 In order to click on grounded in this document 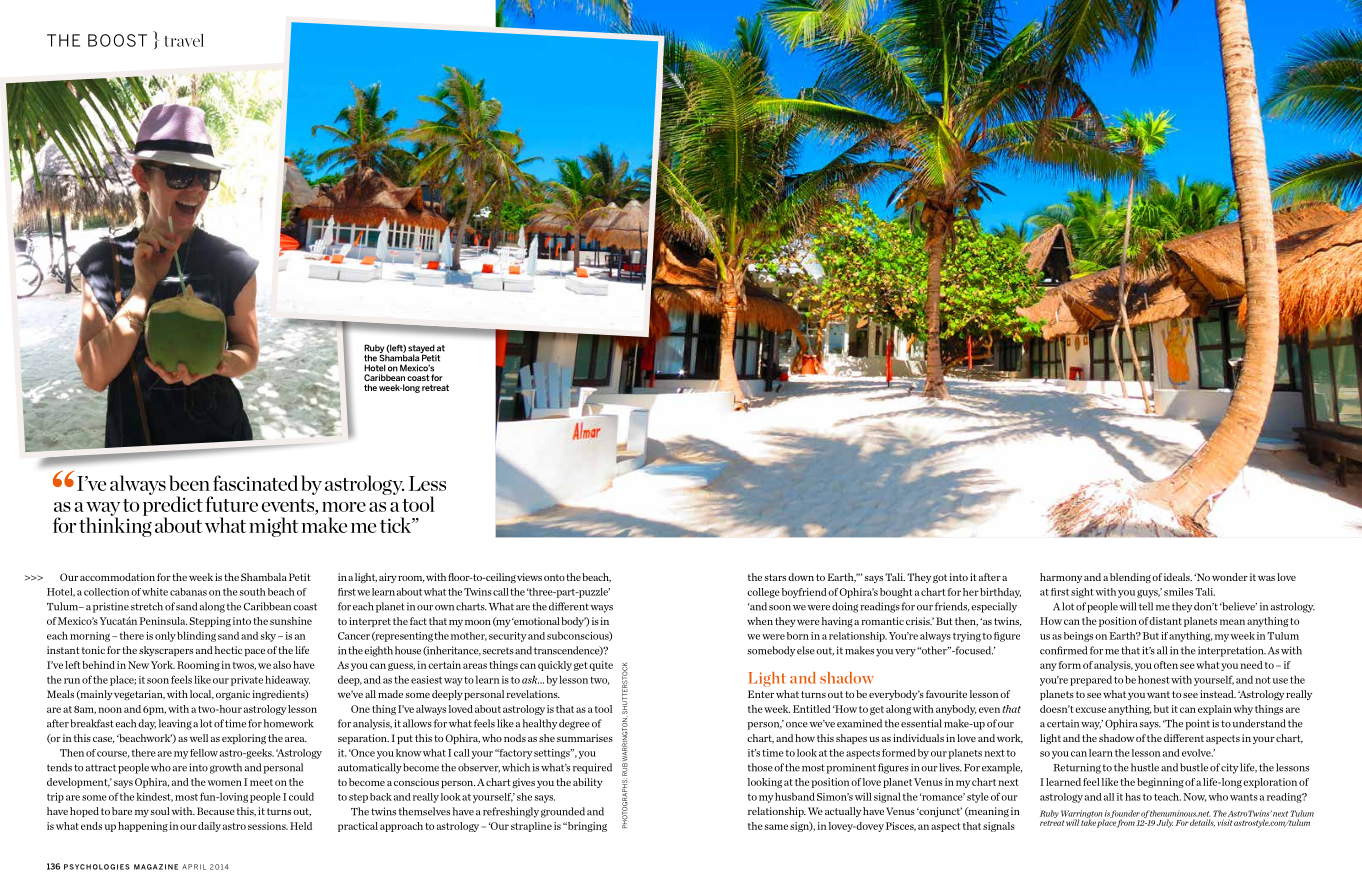, I will do `click(563, 812)`.
